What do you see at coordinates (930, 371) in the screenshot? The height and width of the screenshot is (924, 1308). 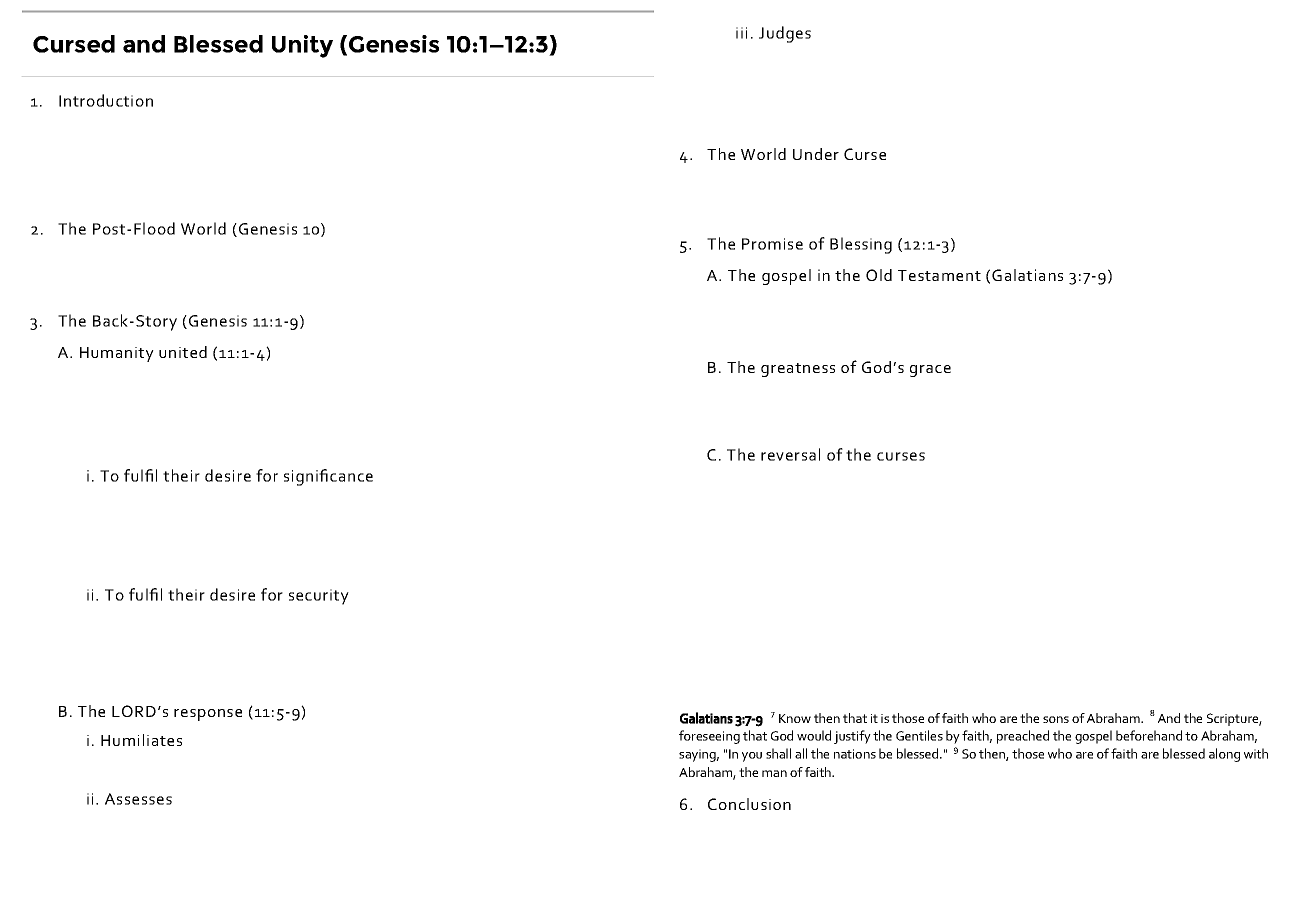 I see `grace` at bounding box center [930, 371].
